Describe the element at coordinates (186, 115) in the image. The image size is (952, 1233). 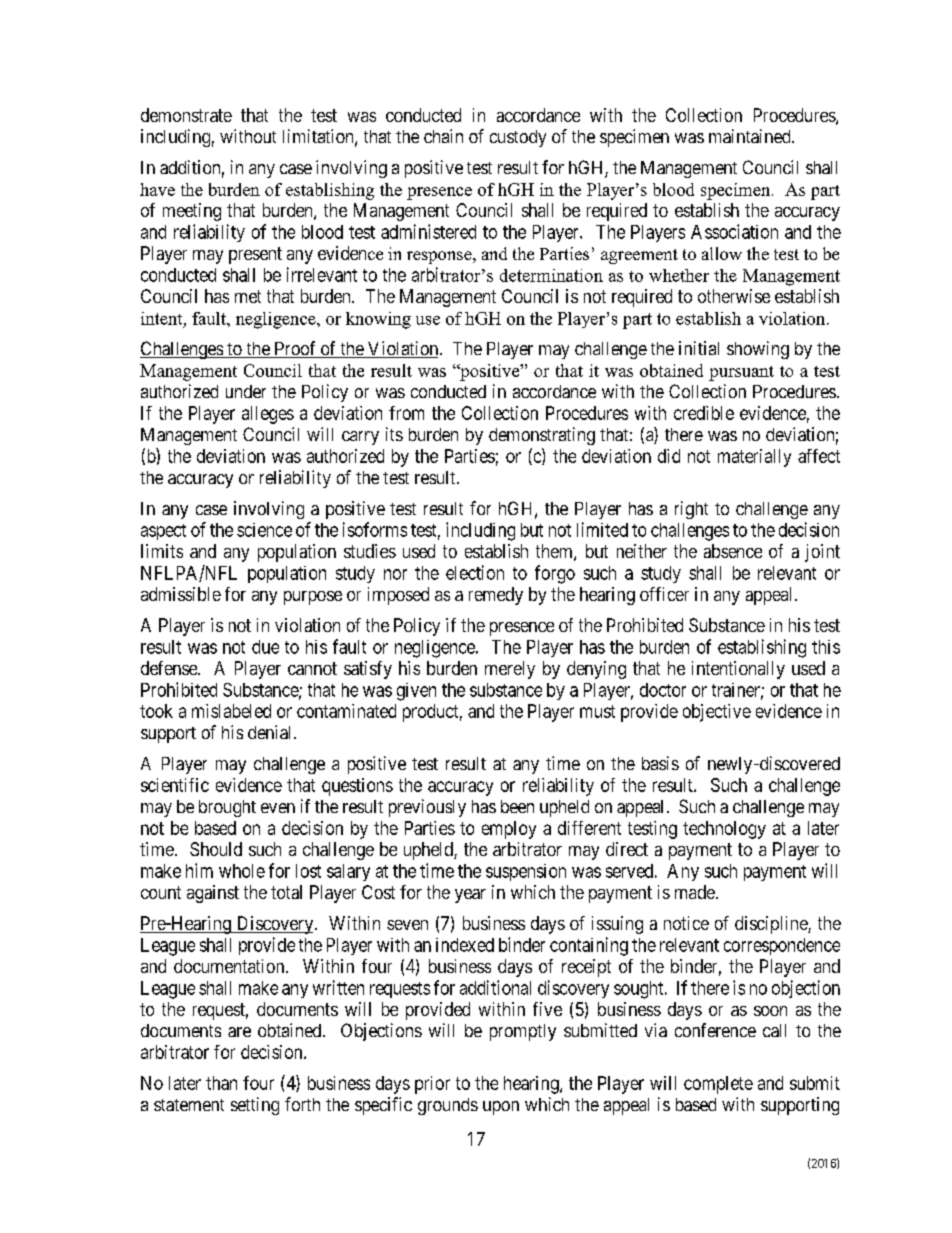
I see `demonstrate` at that location.
